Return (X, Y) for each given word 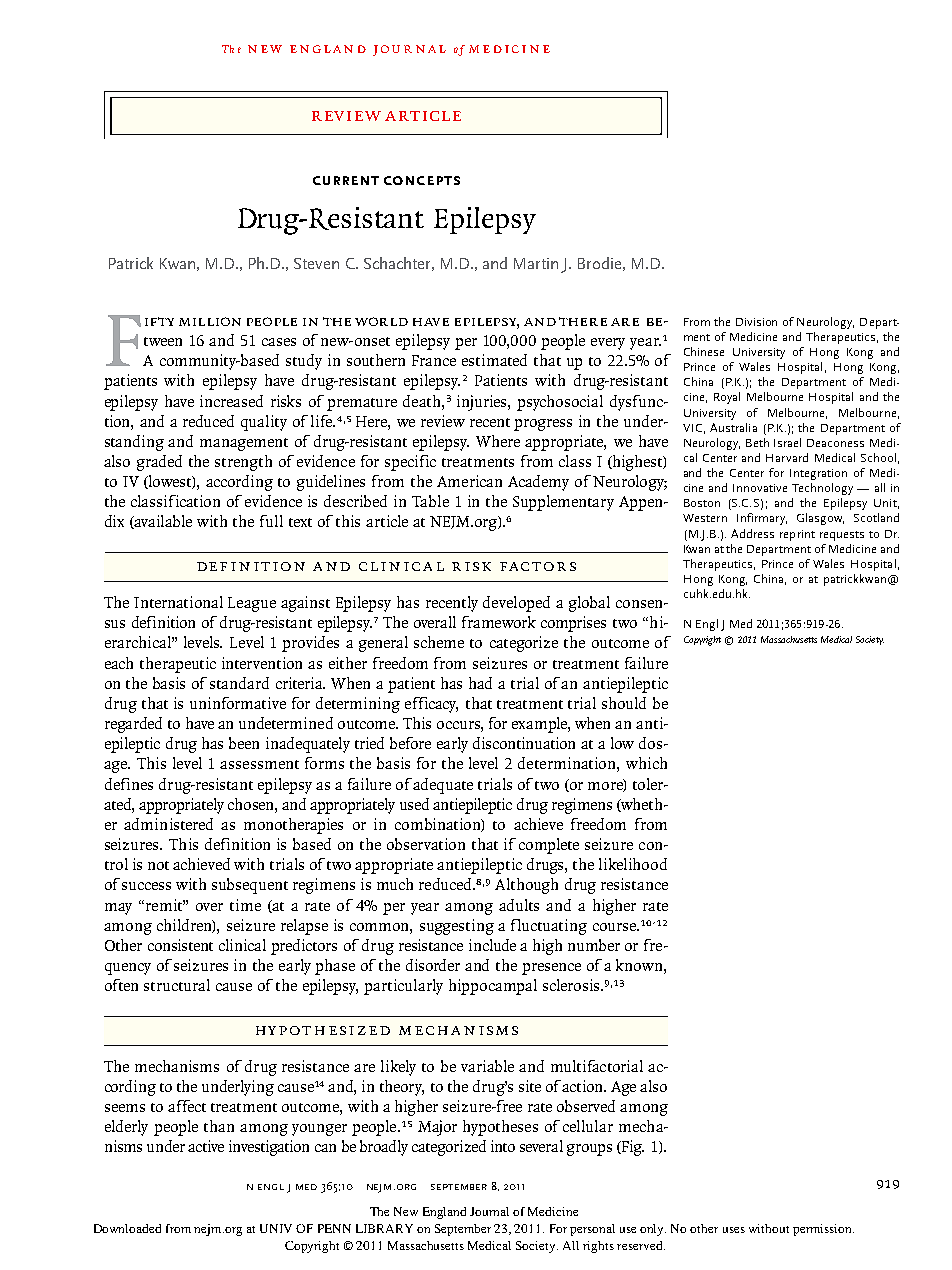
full (271, 521)
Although (526, 886)
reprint (797, 535)
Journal (489, 1211)
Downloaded (127, 1228)
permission (823, 1230)
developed (516, 604)
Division (756, 322)
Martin (536, 263)
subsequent (250, 886)
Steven (316, 263)
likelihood (633, 864)
